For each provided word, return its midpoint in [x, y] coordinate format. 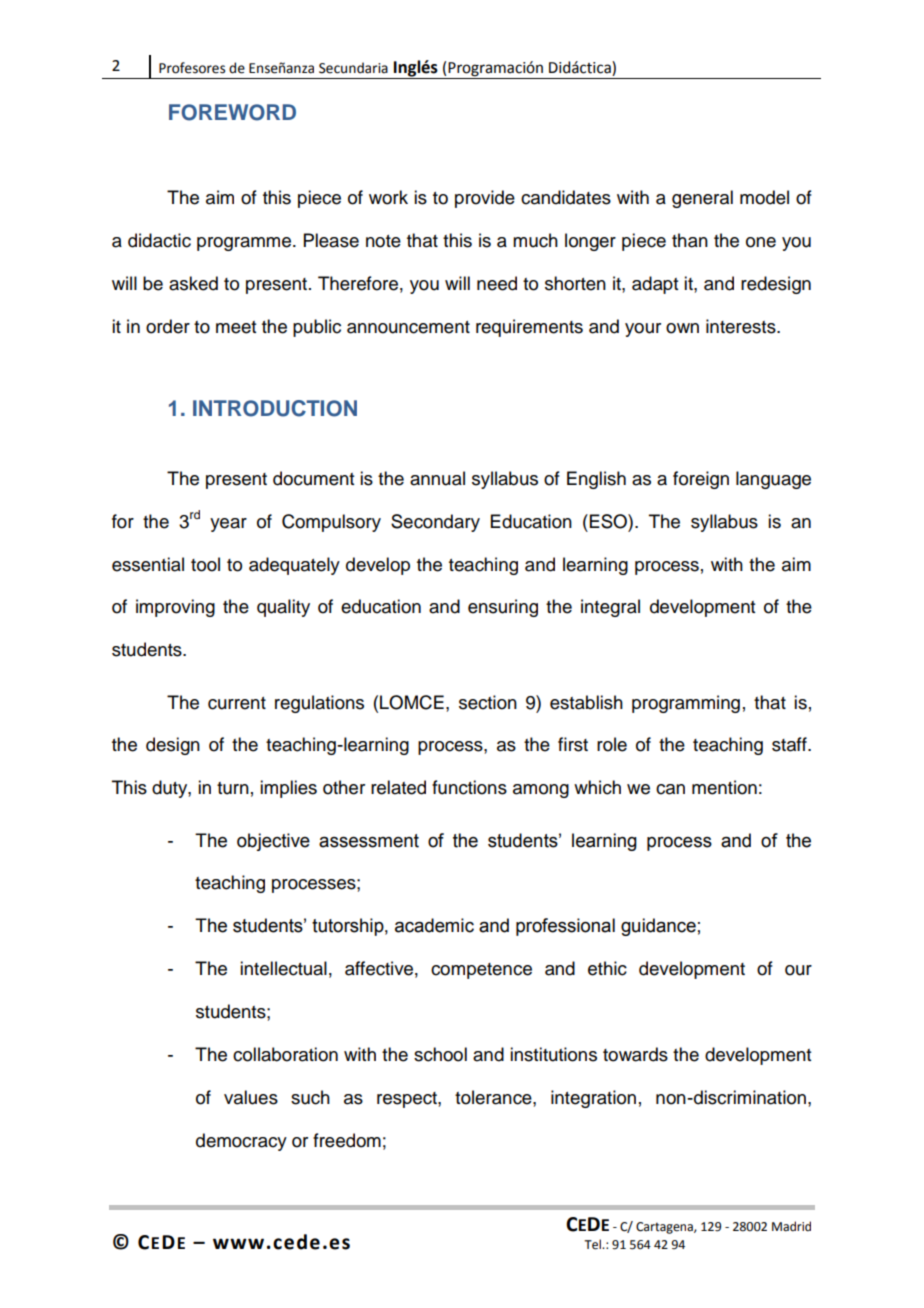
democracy [241, 1142]
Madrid [791, 1226]
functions [469, 787]
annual [437, 478]
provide [485, 199]
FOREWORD [232, 112]
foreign [701, 480]
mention [724, 787]
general [702, 199]
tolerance [494, 1097]
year [228, 525]
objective [273, 842]
